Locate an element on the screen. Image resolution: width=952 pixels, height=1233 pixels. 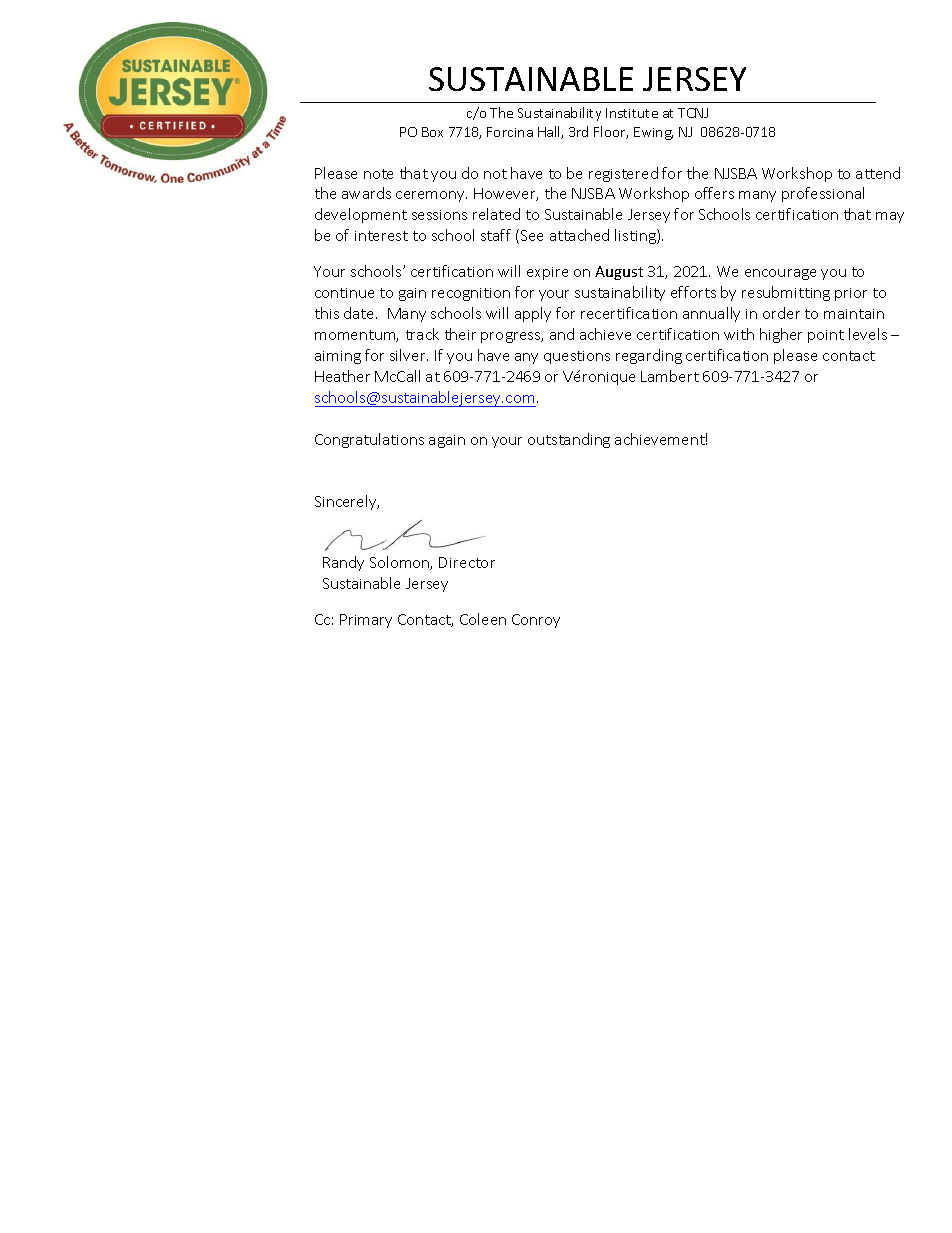
outstanding is located at coordinates (569, 440).
